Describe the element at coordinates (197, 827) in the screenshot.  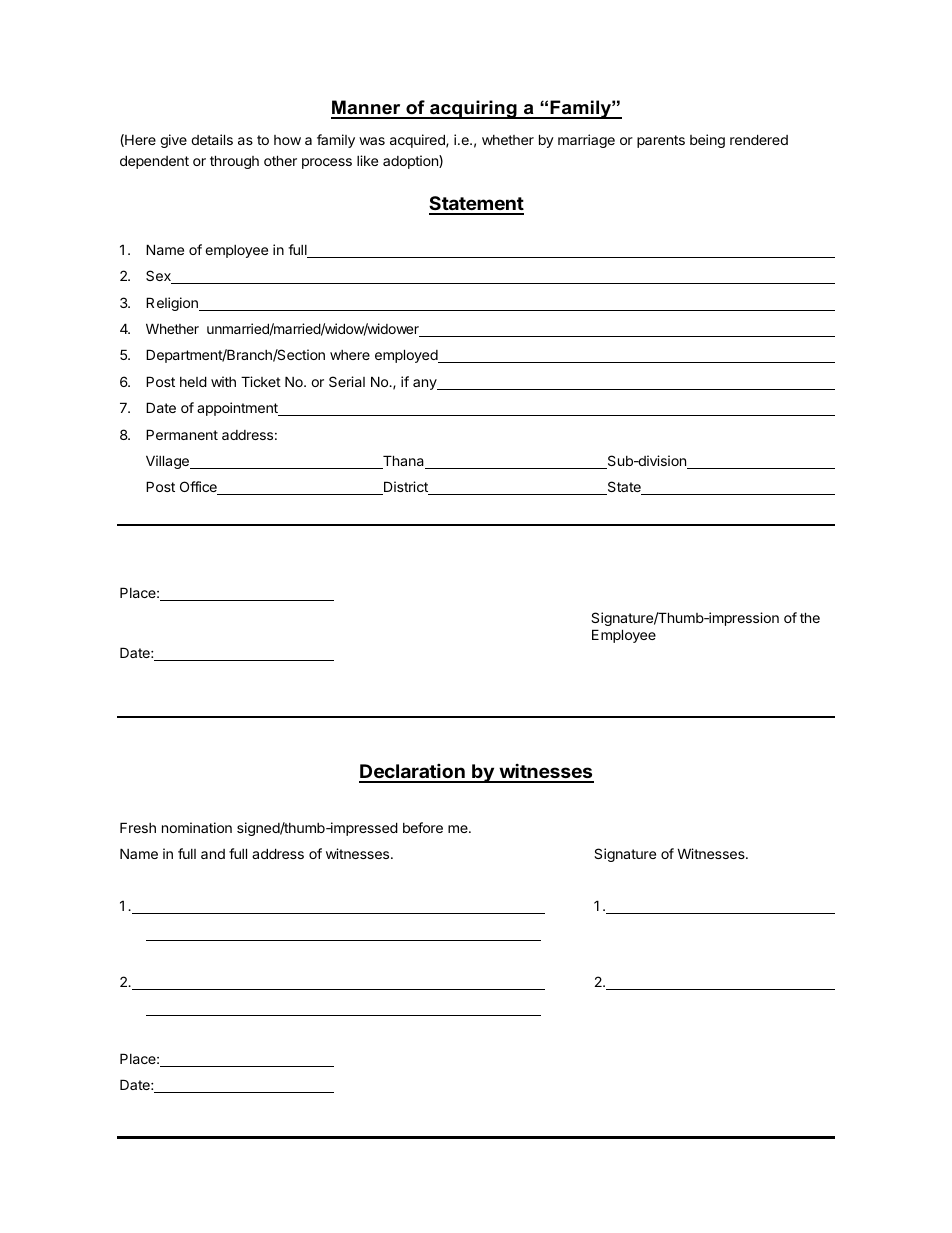
I see `nomination` at that location.
